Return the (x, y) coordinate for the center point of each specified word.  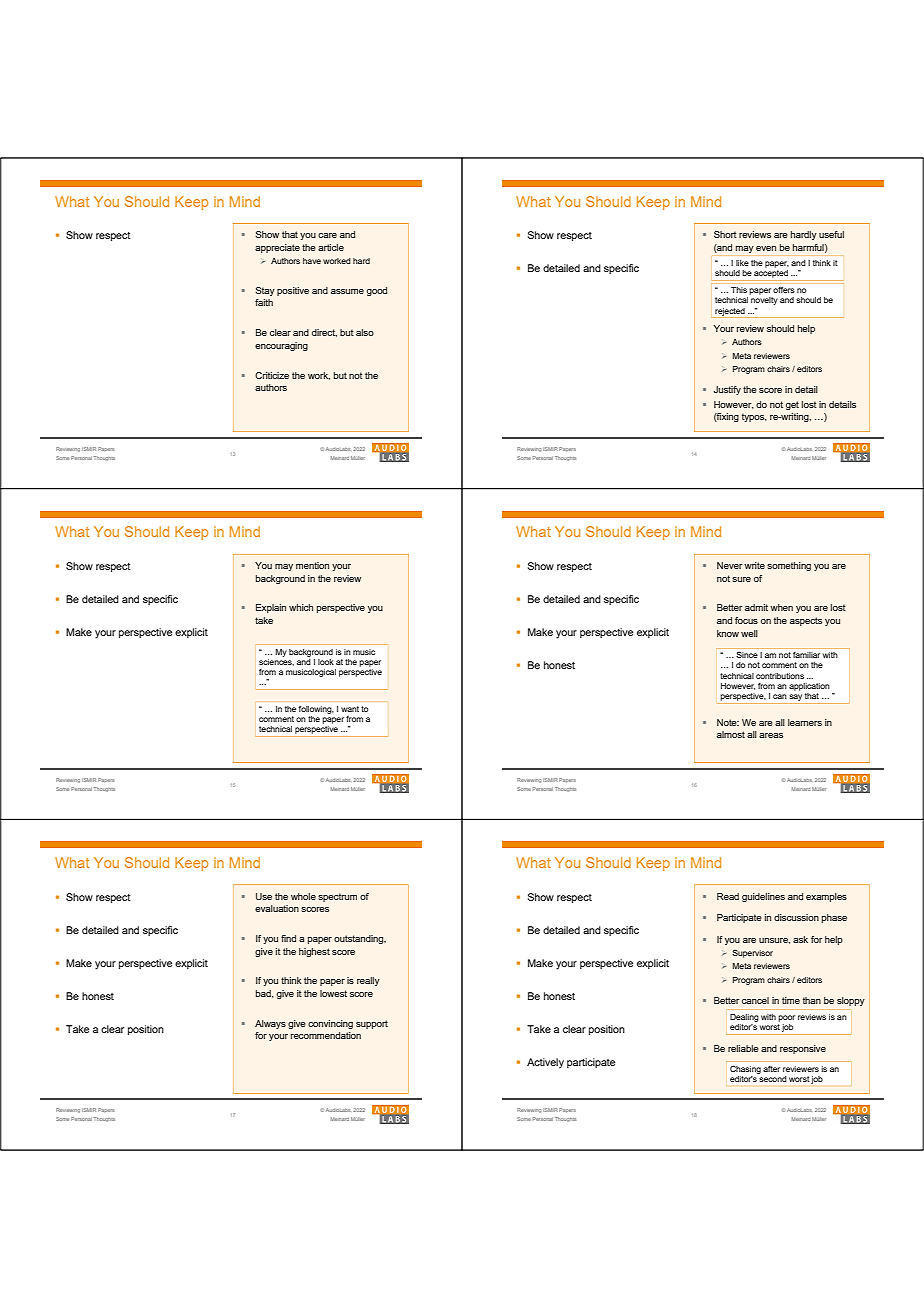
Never (729, 565)
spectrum (337, 897)
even (766, 248)
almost (731, 734)
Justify (727, 390)
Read (728, 896)
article (331, 247)
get (792, 405)
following (316, 710)
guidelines (763, 897)
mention (312, 565)
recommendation (326, 1035)
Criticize (272, 375)
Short (725, 234)
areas (771, 735)
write (754, 565)
